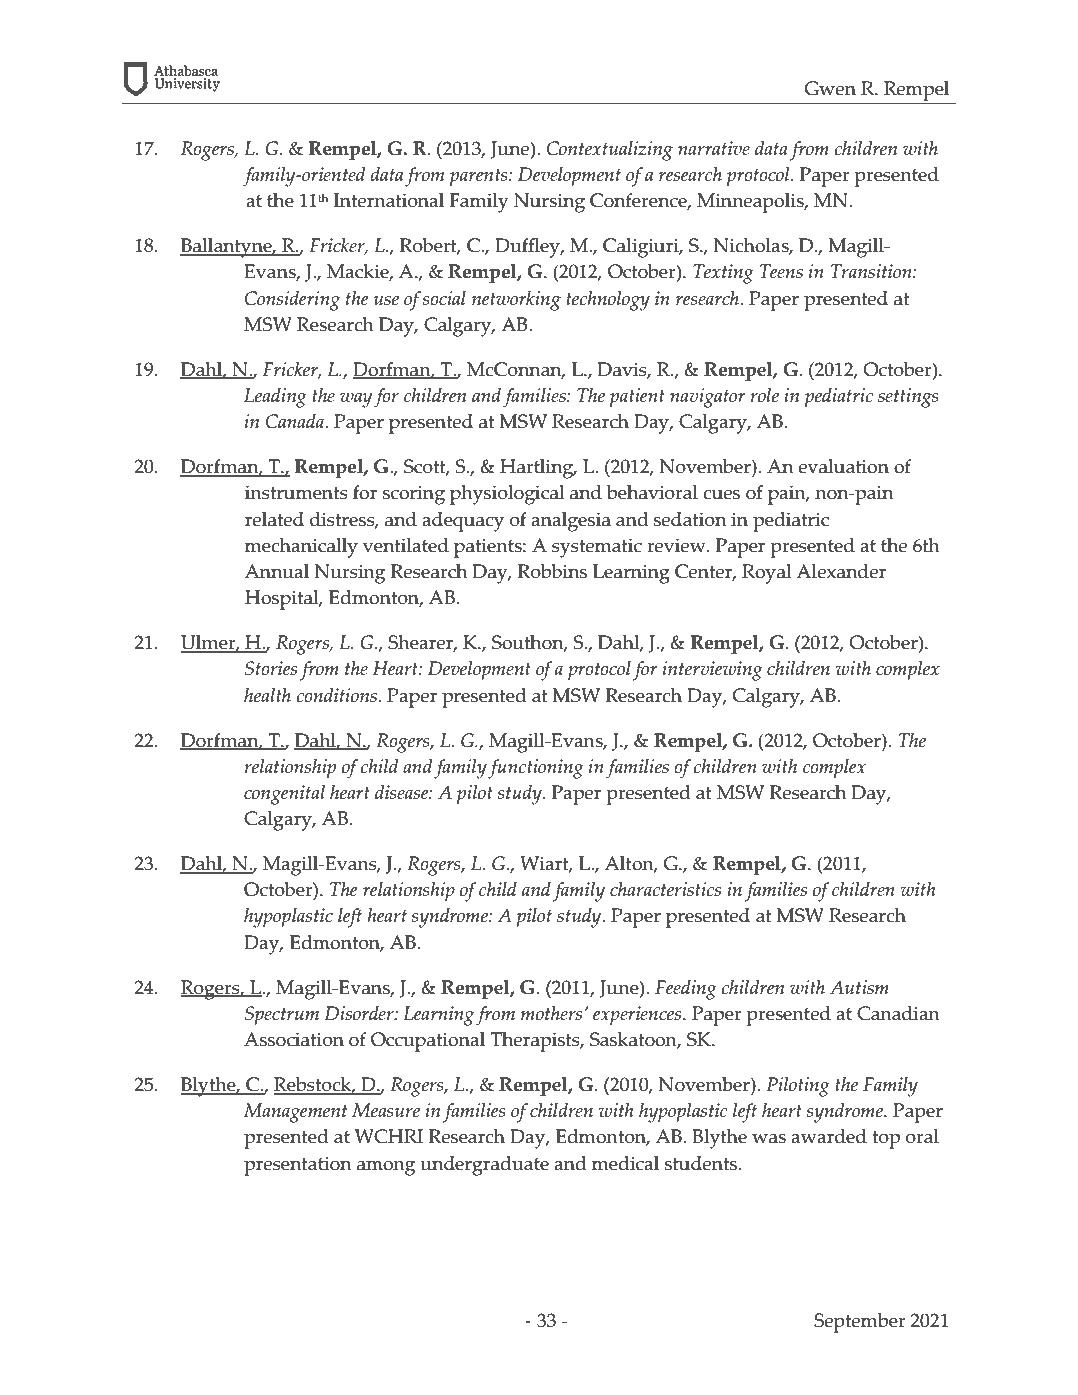 This screenshot has width=1078, height=1395. I want to click on Contextualizing, so click(610, 151).
